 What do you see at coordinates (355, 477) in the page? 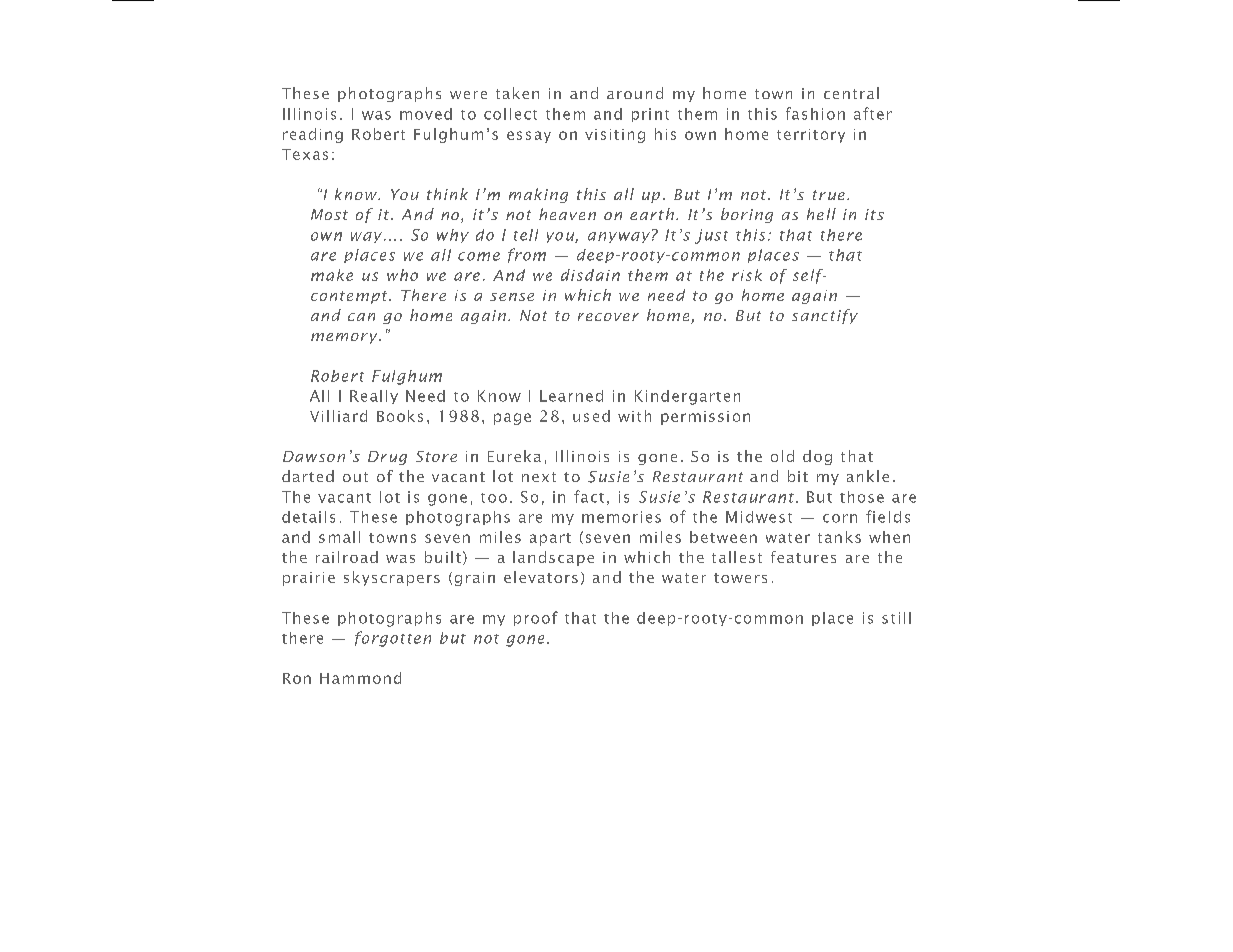
I see `out` at bounding box center [355, 477].
